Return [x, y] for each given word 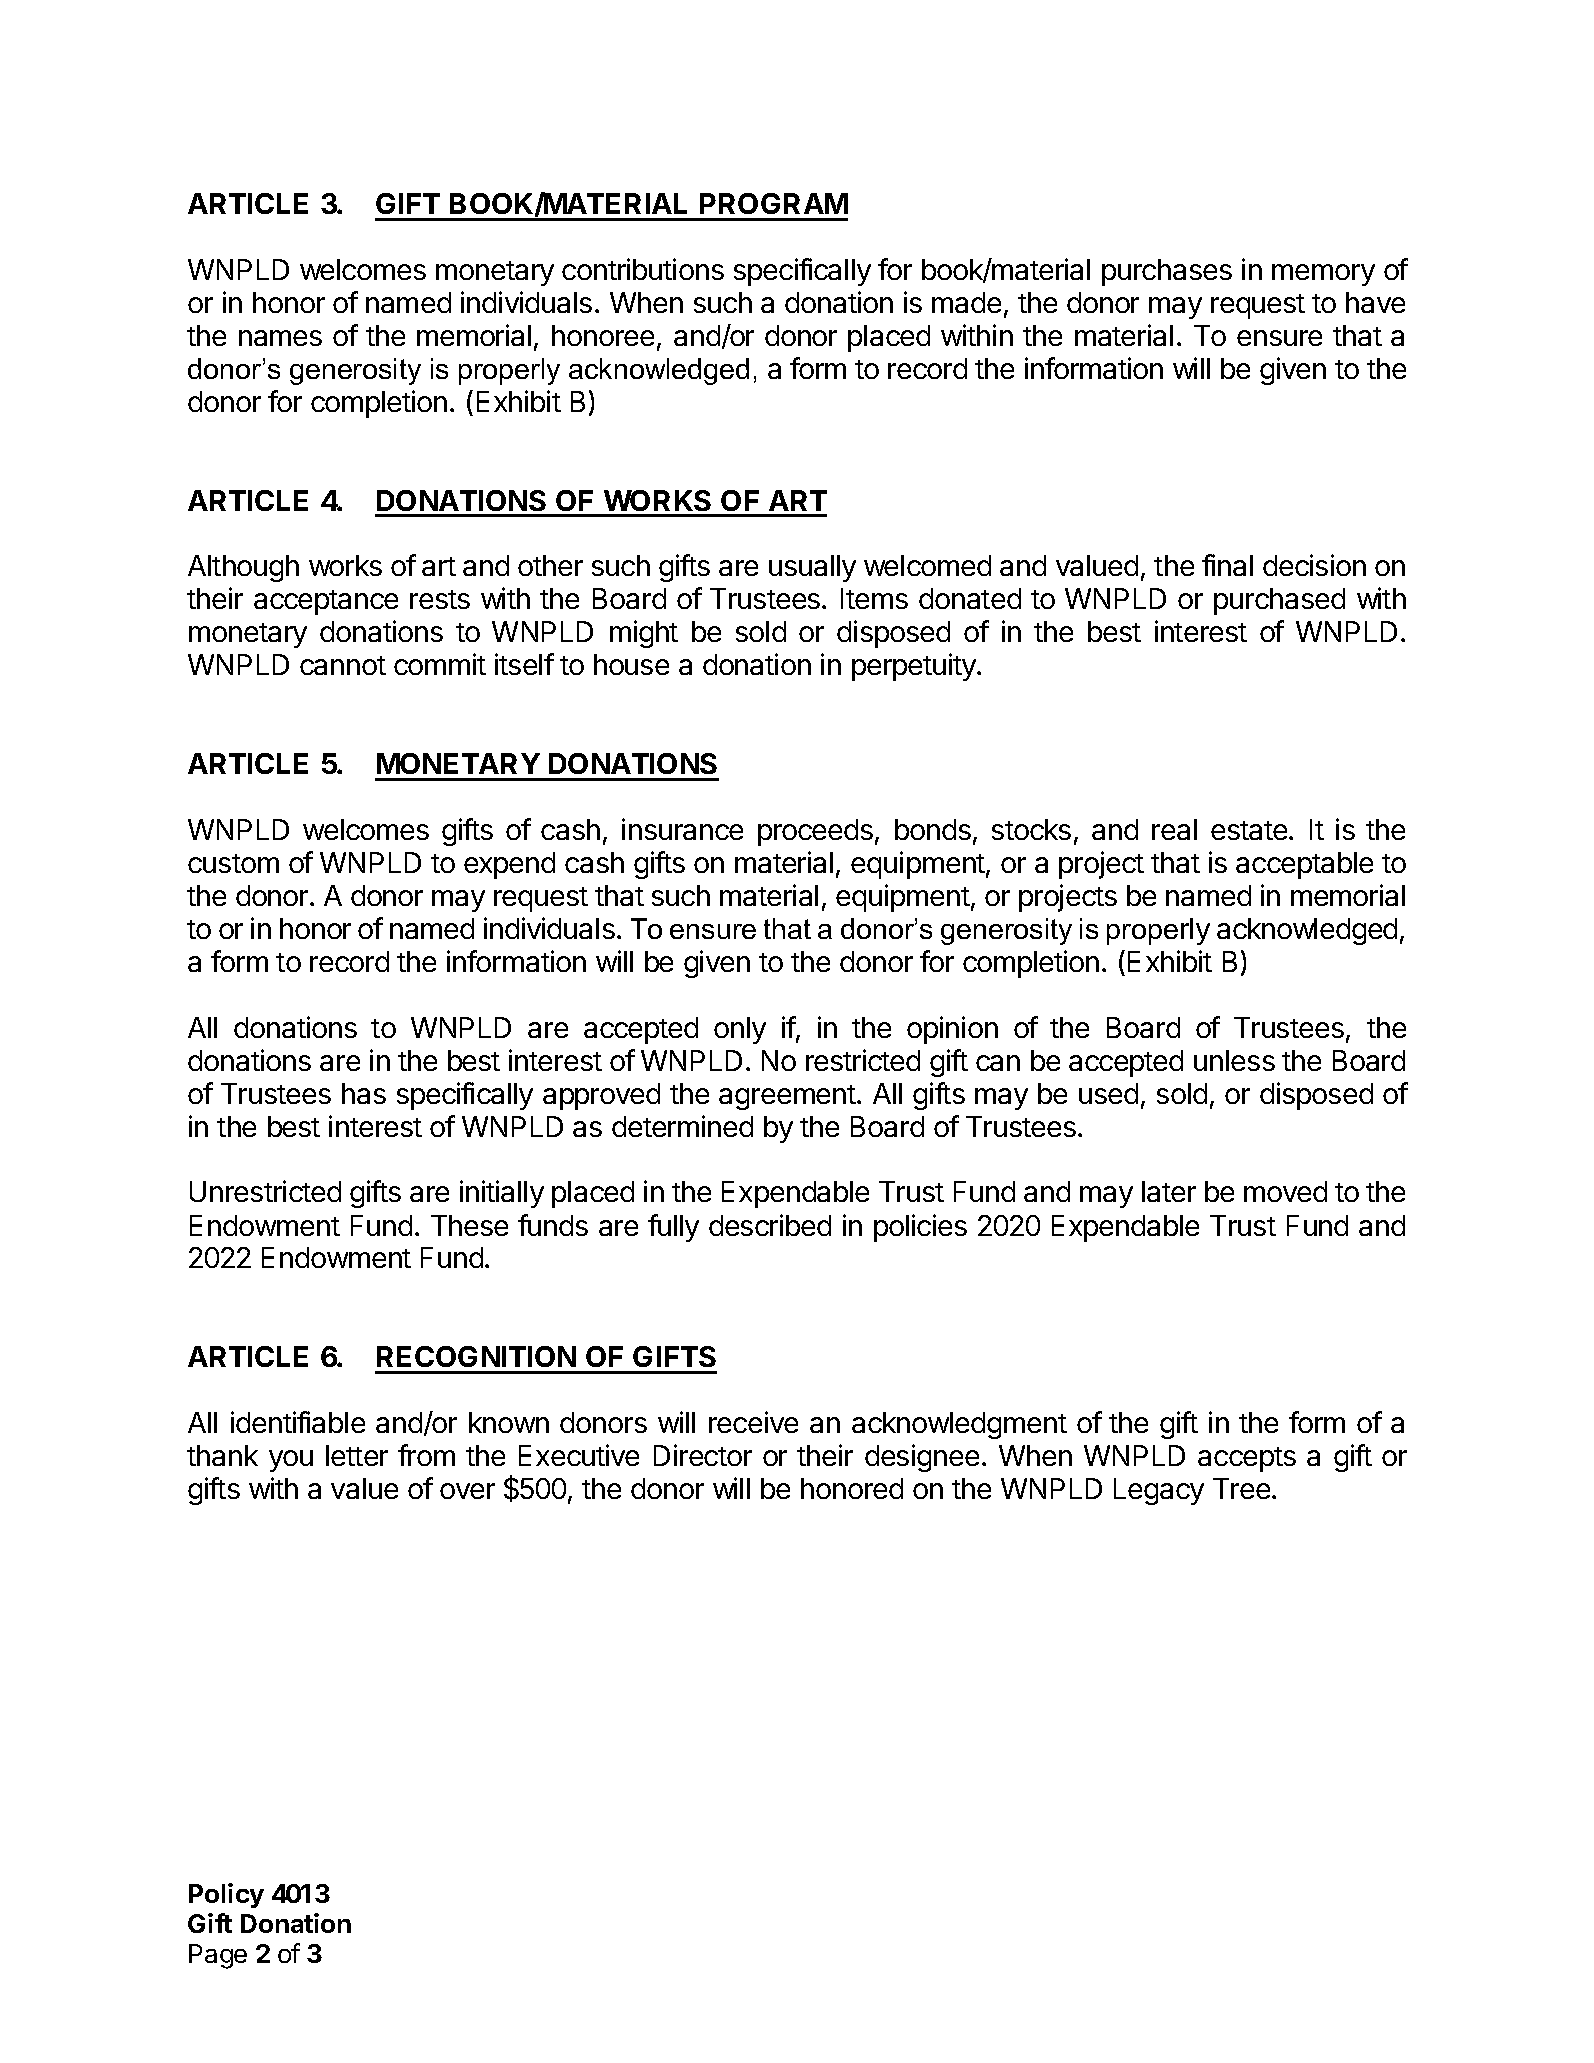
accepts [1247, 1459]
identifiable [298, 1422]
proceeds [815, 832]
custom [233, 863]
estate [1250, 830]
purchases [1167, 272]
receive [753, 1422]
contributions [643, 269]
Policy [226, 1895]
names [280, 338]
